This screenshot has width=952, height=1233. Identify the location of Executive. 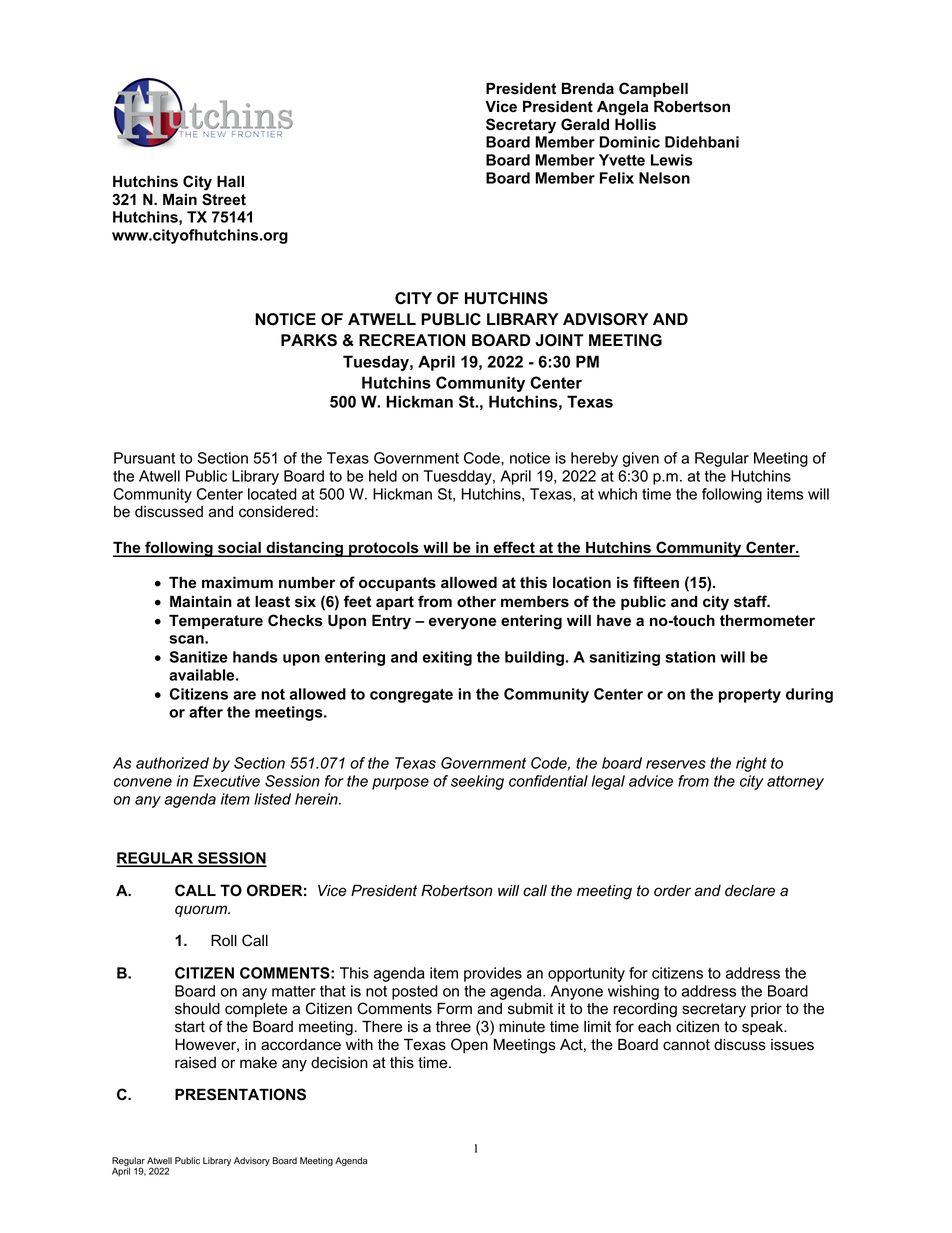
(226, 781).
